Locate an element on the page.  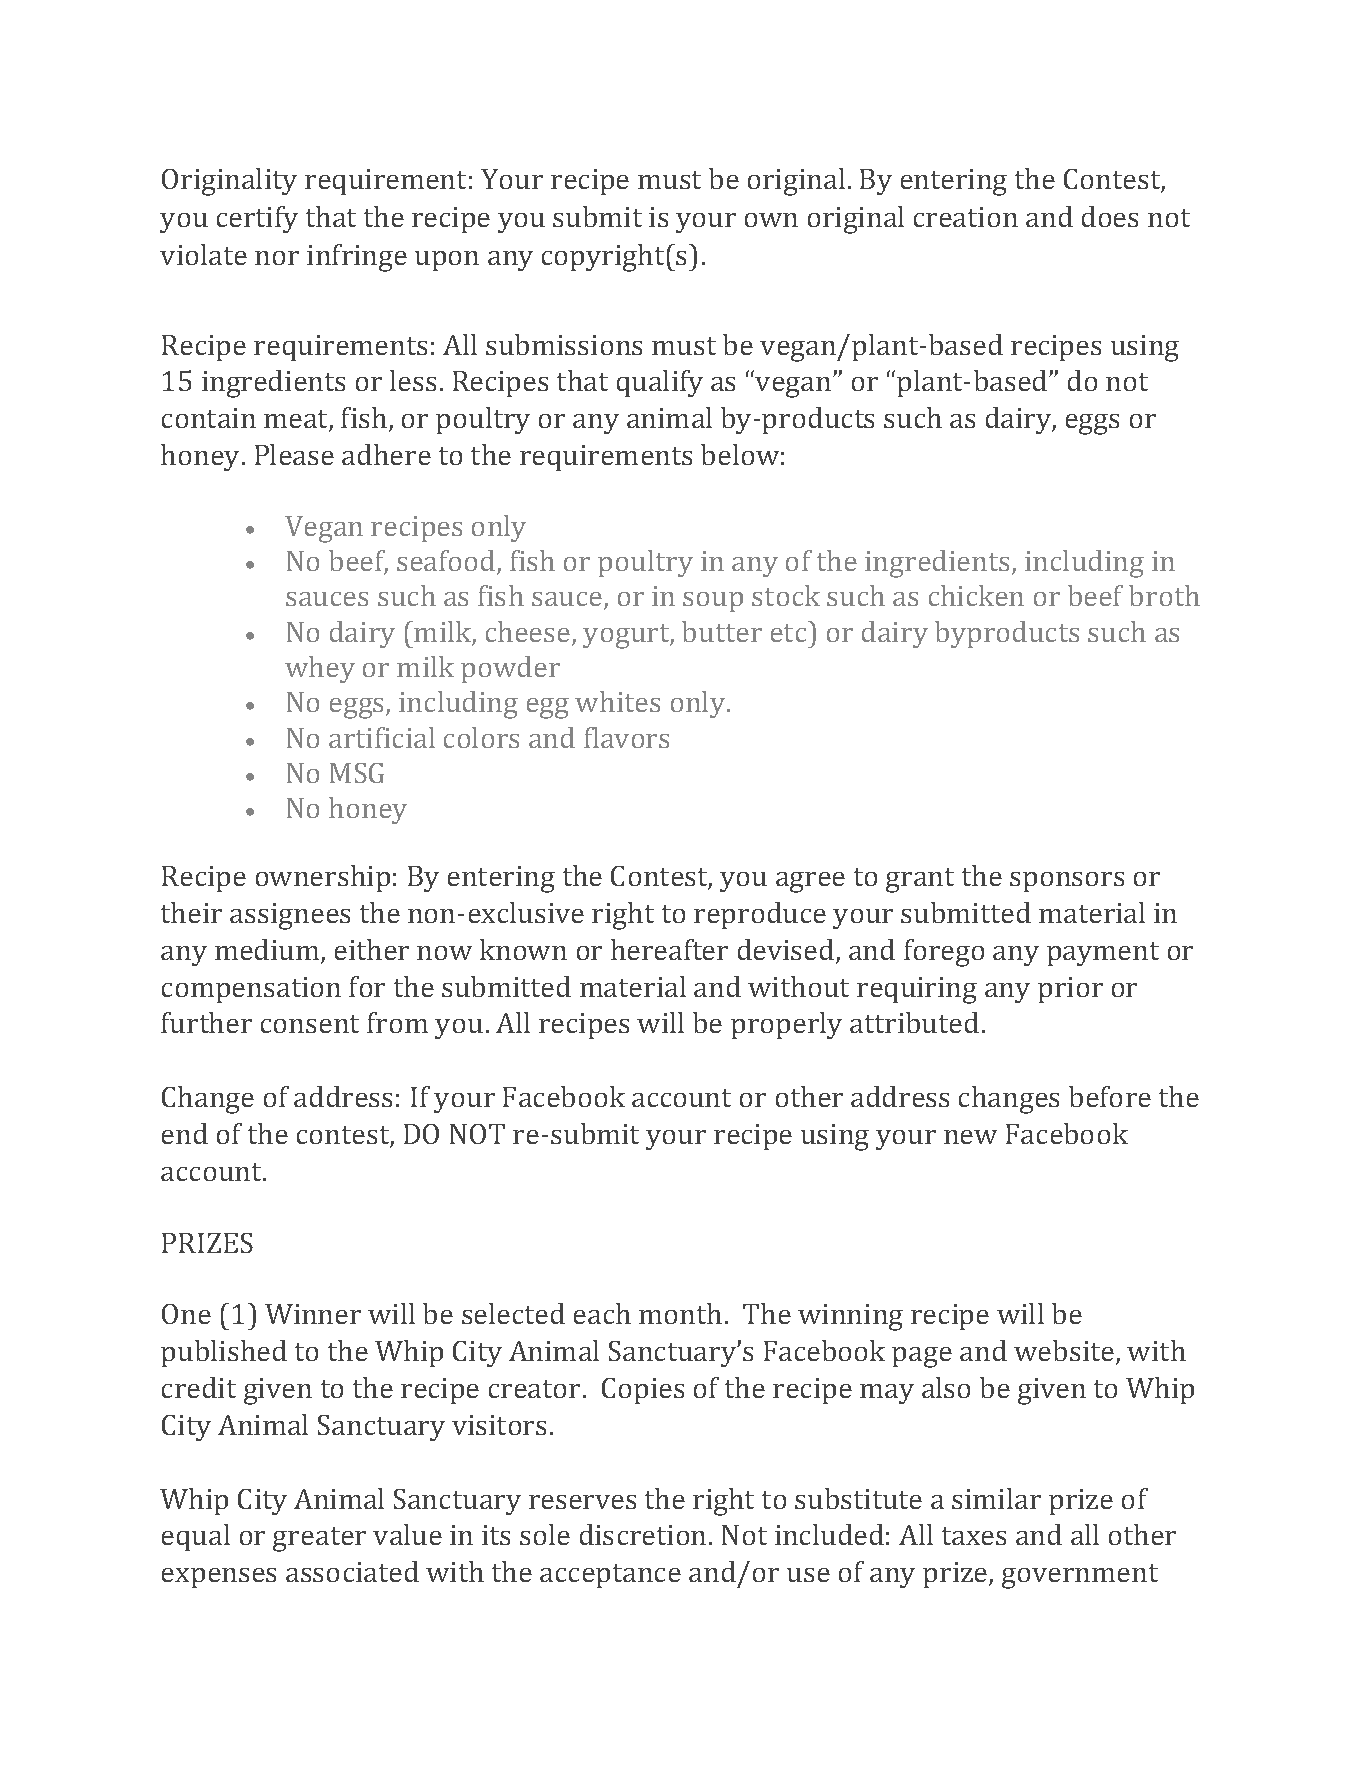
soup is located at coordinates (713, 602).
